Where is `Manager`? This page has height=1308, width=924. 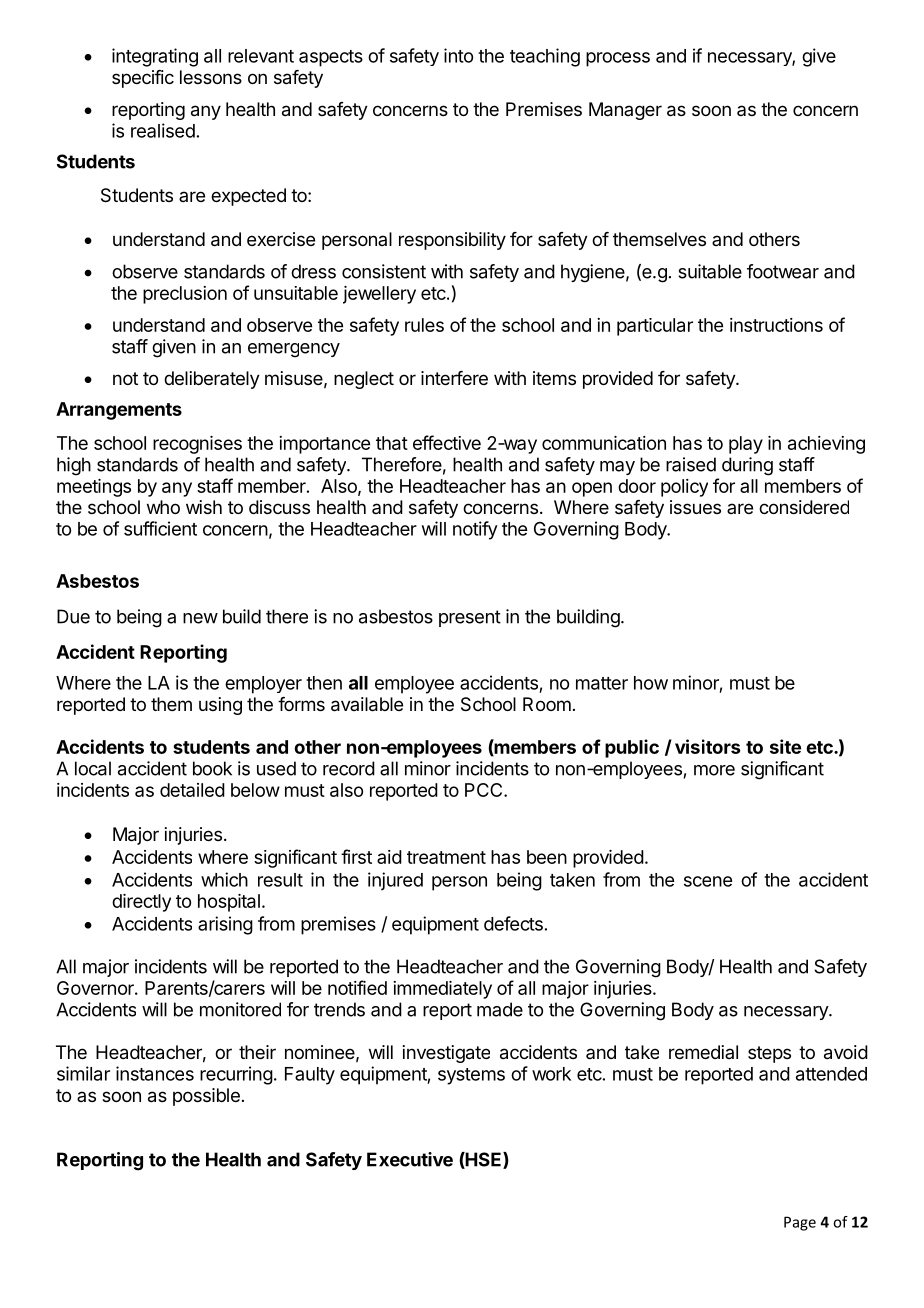 Manager is located at coordinates (625, 111).
